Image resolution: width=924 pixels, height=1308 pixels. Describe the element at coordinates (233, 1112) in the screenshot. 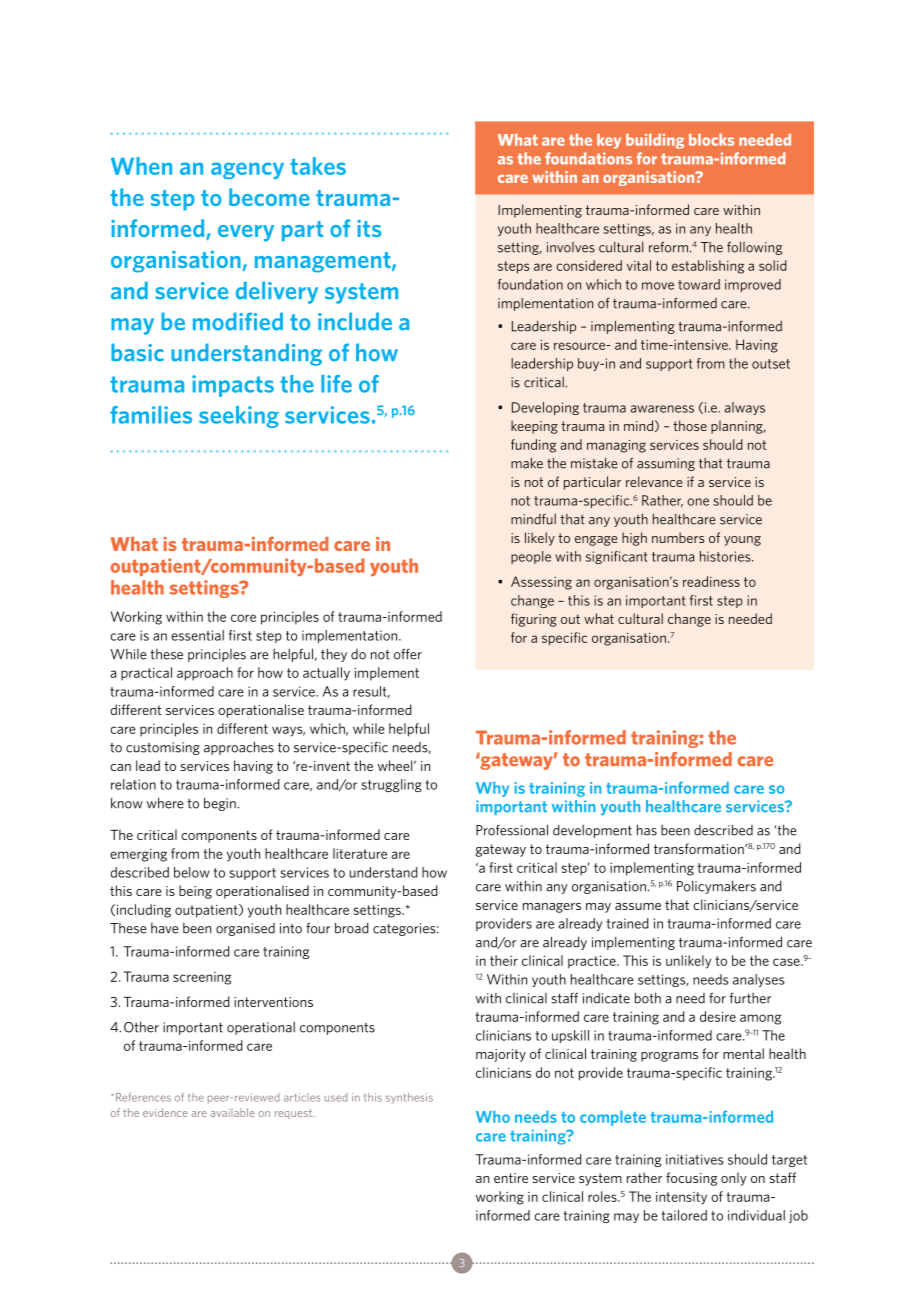

I see `available` at that location.
